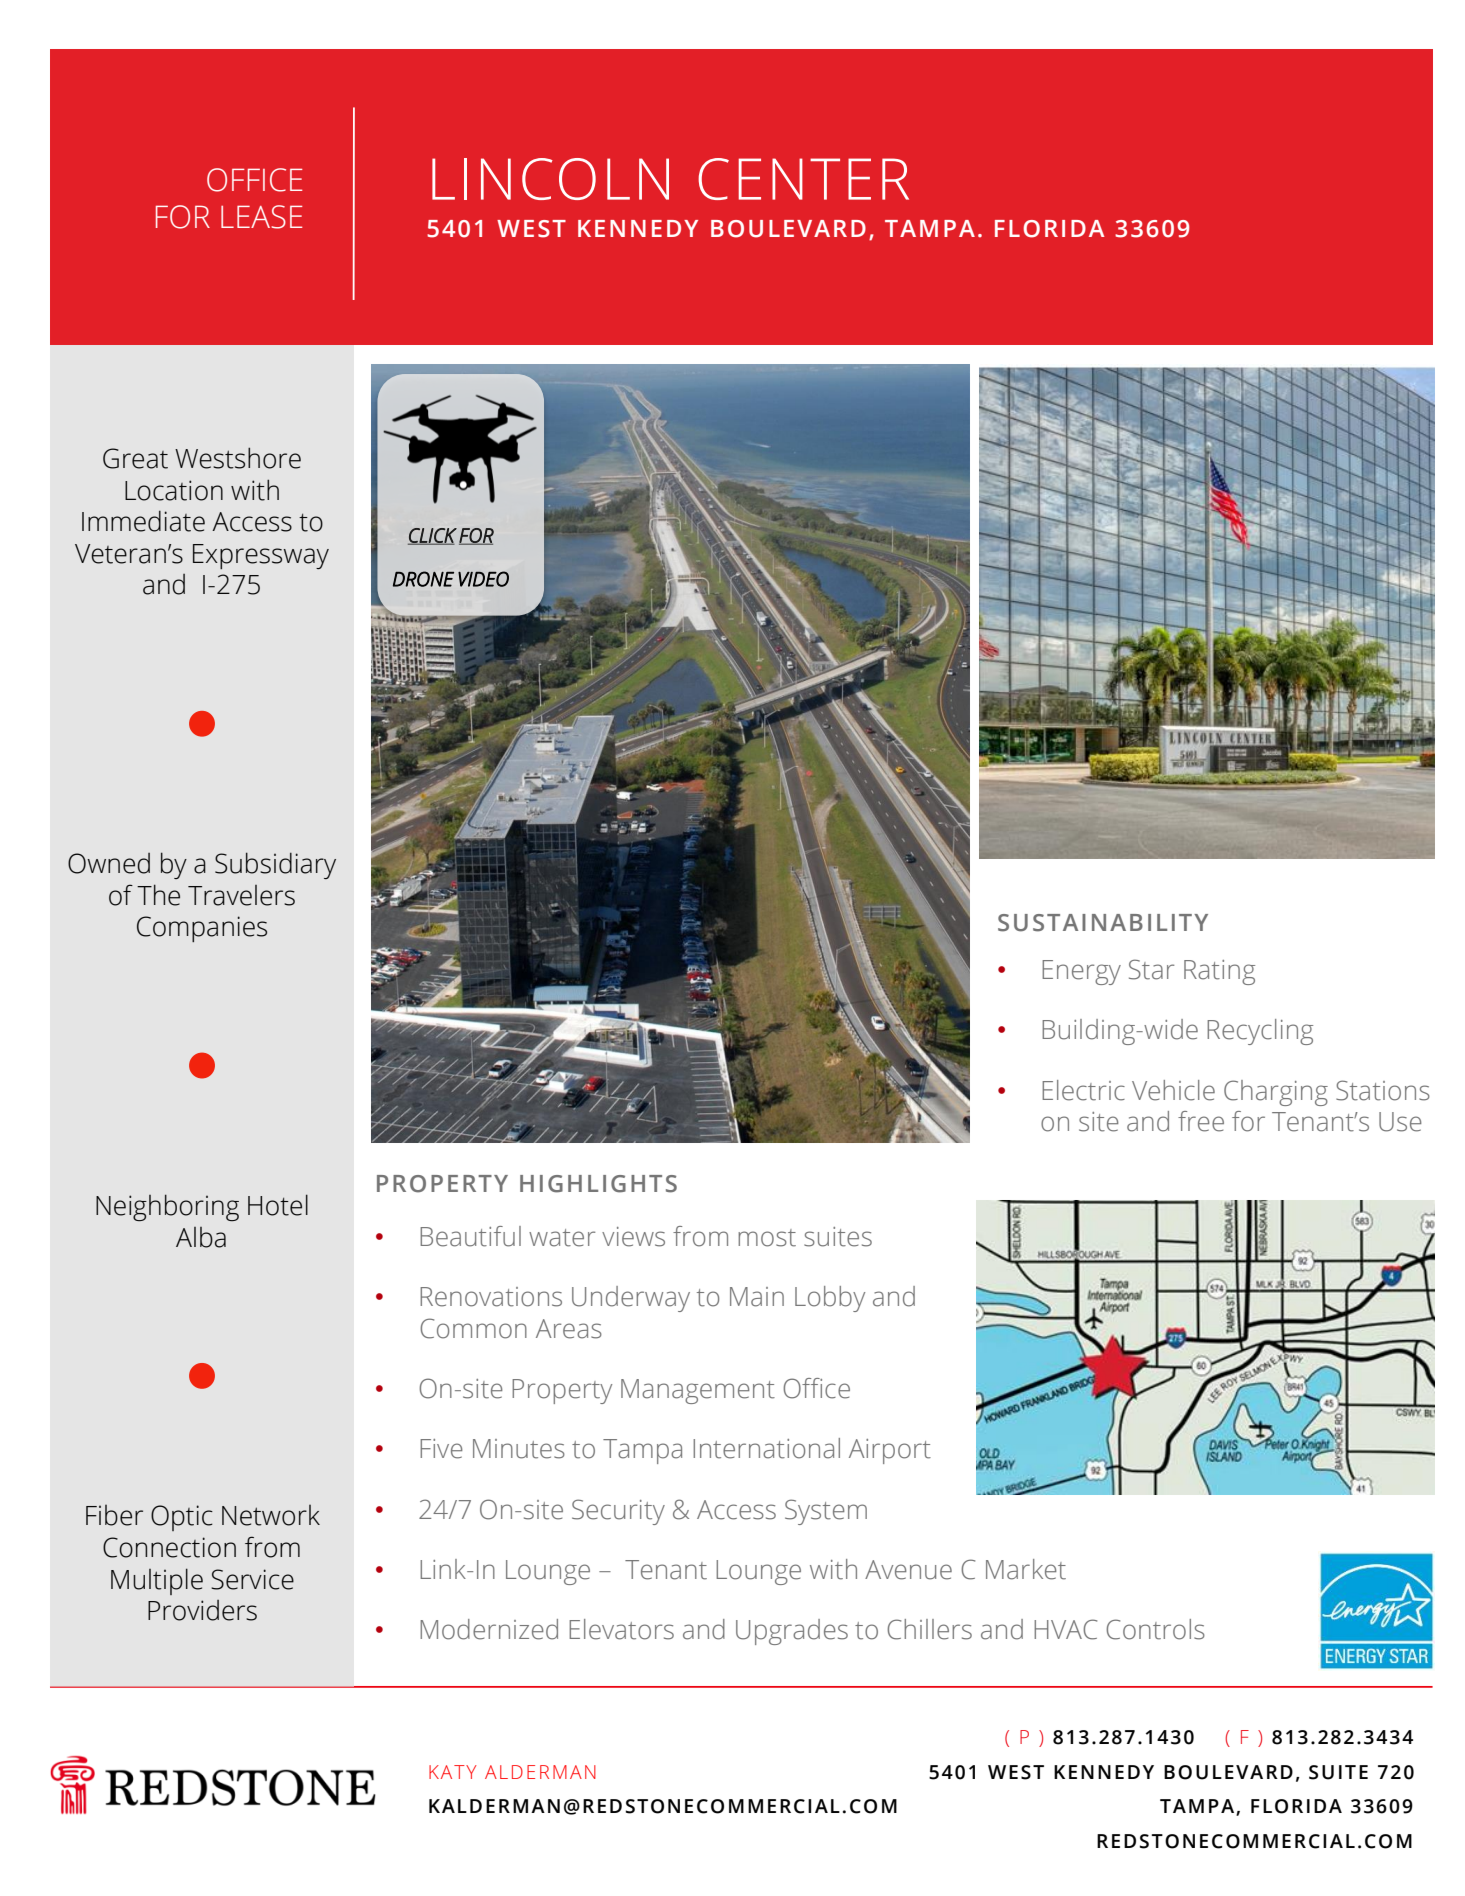 Image resolution: width=1465 pixels, height=1896 pixels. Describe the element at coordinates (261, 217) in the screenshot. I see `LEASE` at that location.
